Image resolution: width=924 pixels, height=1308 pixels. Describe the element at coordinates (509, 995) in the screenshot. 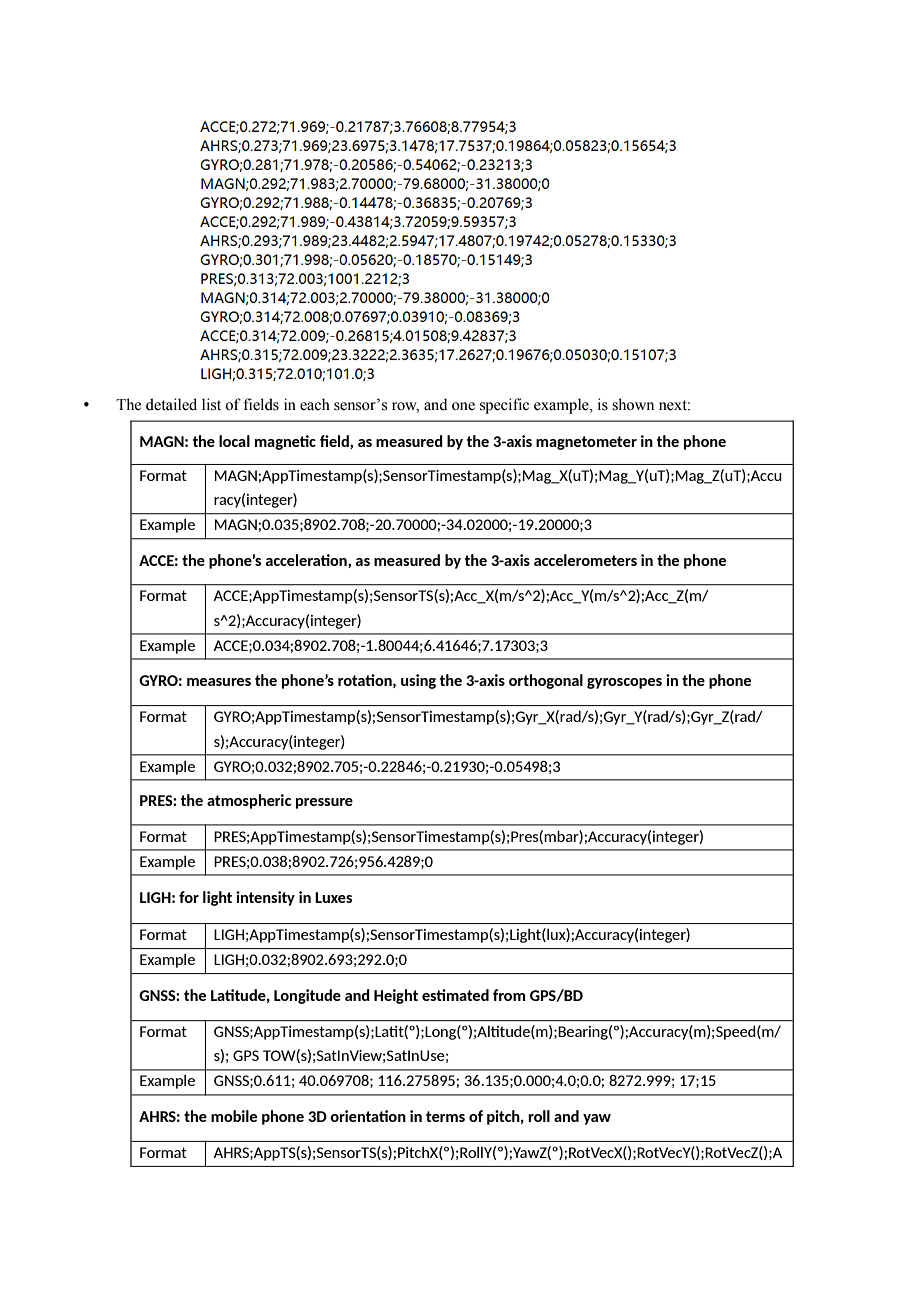

I see `from` at that location.
